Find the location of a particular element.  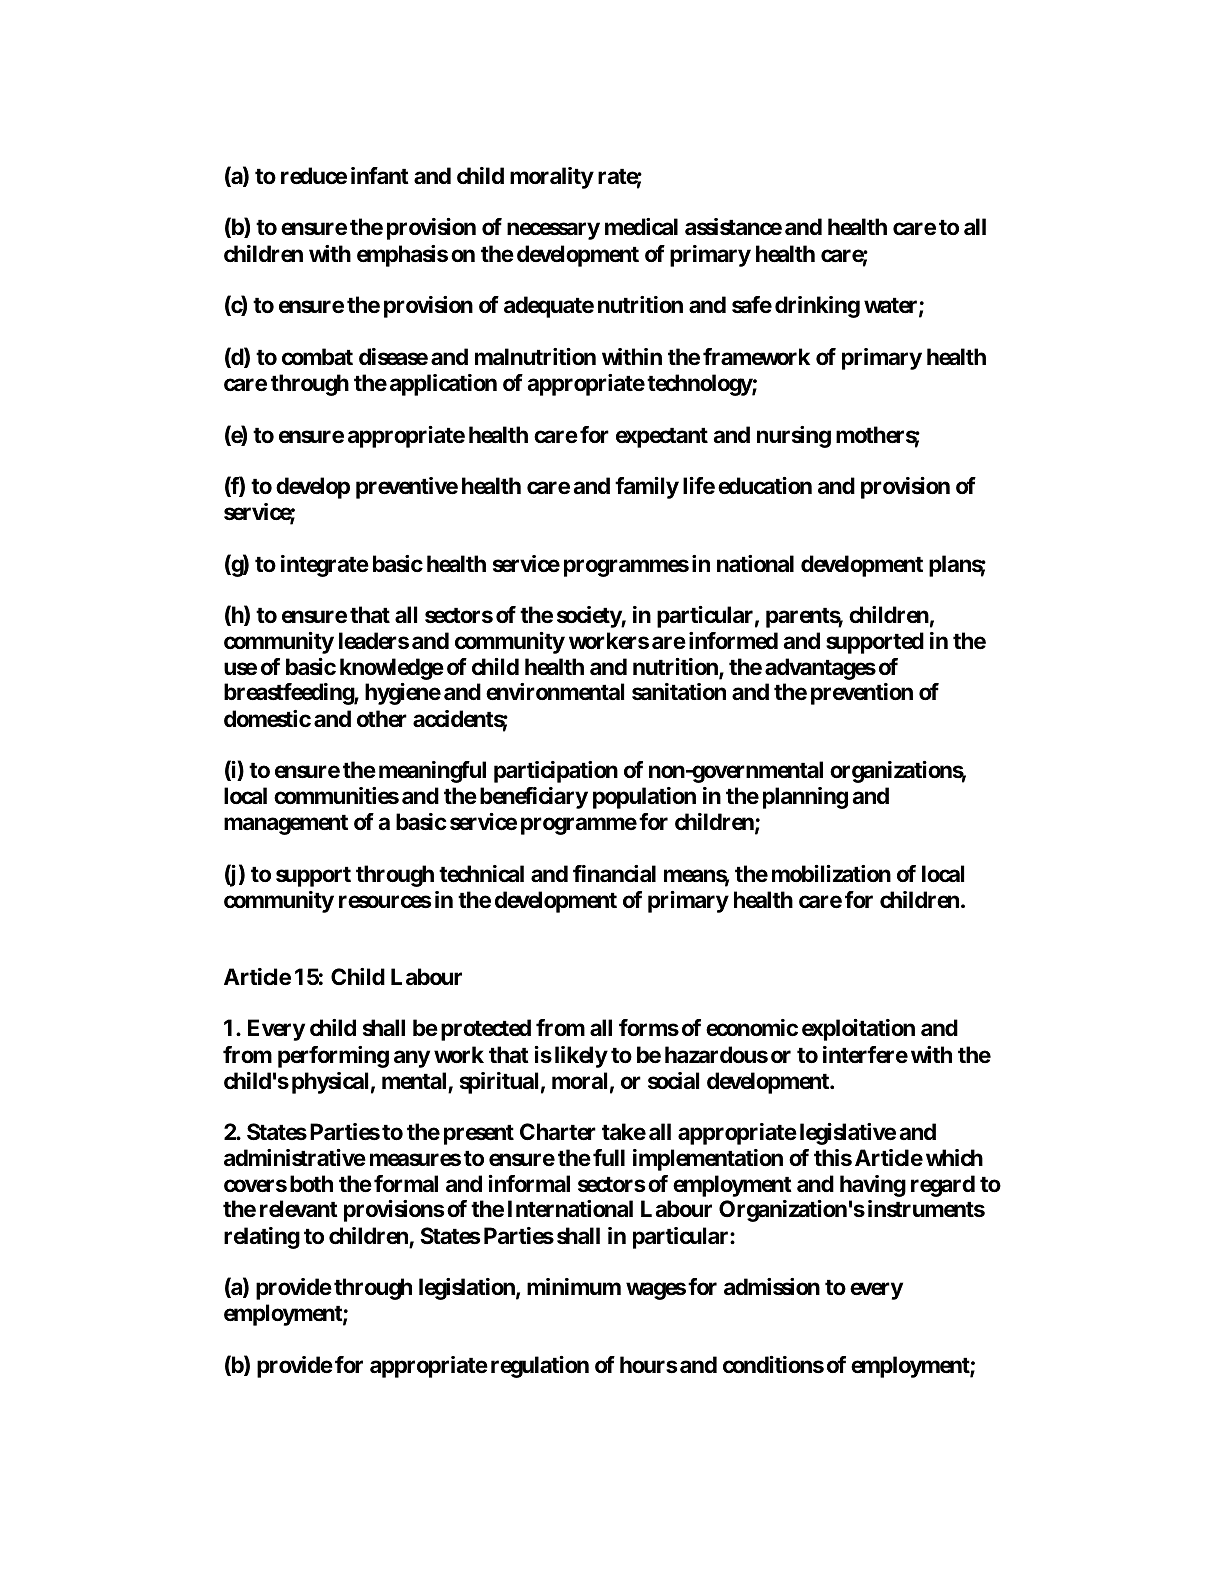

prevention is located at coordinates (862, 694).
